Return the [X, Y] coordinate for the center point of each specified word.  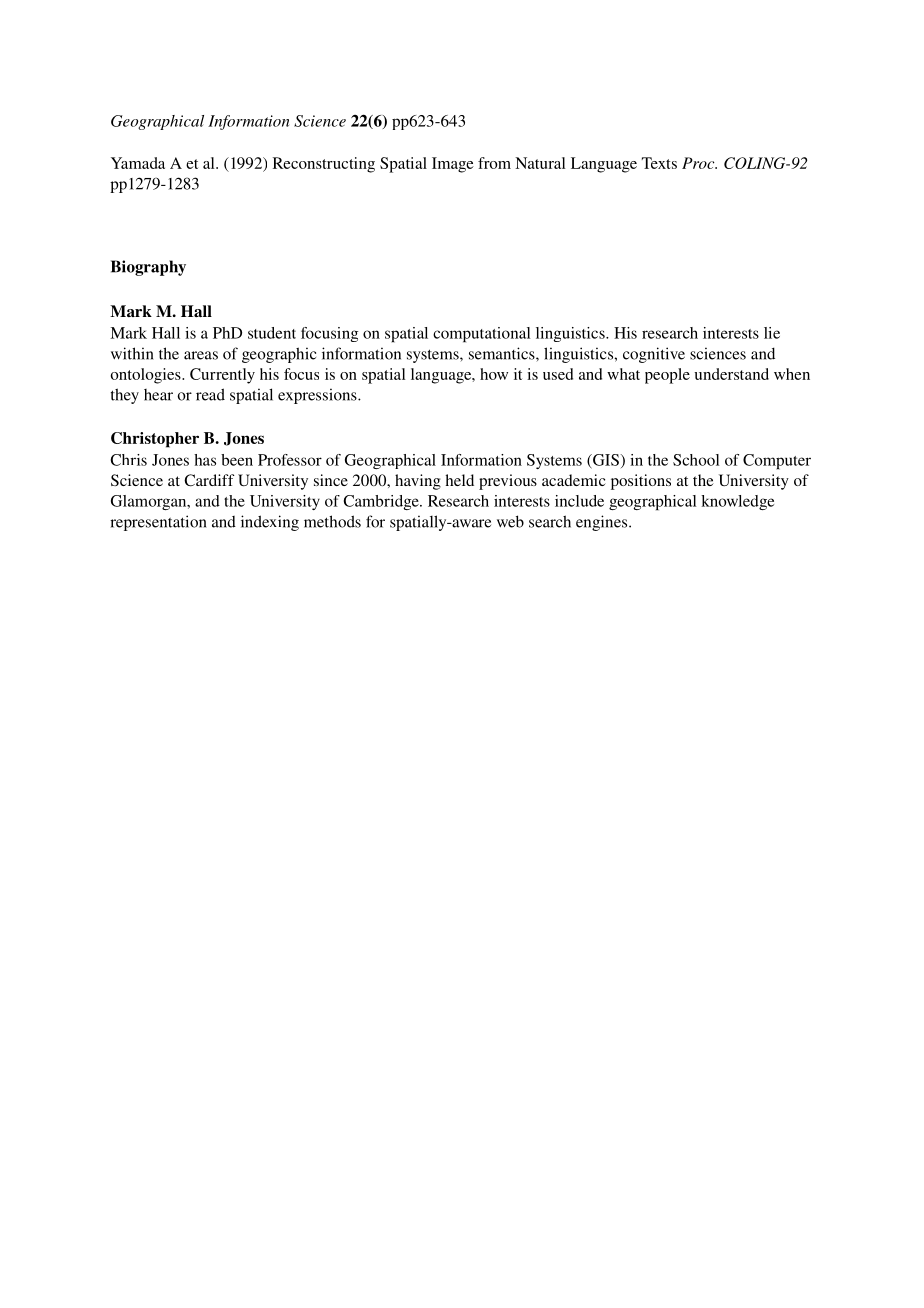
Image [453, 165]
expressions [318, 396]
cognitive [654, 355]
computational [481, 335]
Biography [148, 268]
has [205, 460]
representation [158, 523]
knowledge [737, 502]
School [696, 460]
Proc [699, 163]
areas [201, 355]
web [510, 521]
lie [772, 333]
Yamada [138, 163]
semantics [503, 353]
